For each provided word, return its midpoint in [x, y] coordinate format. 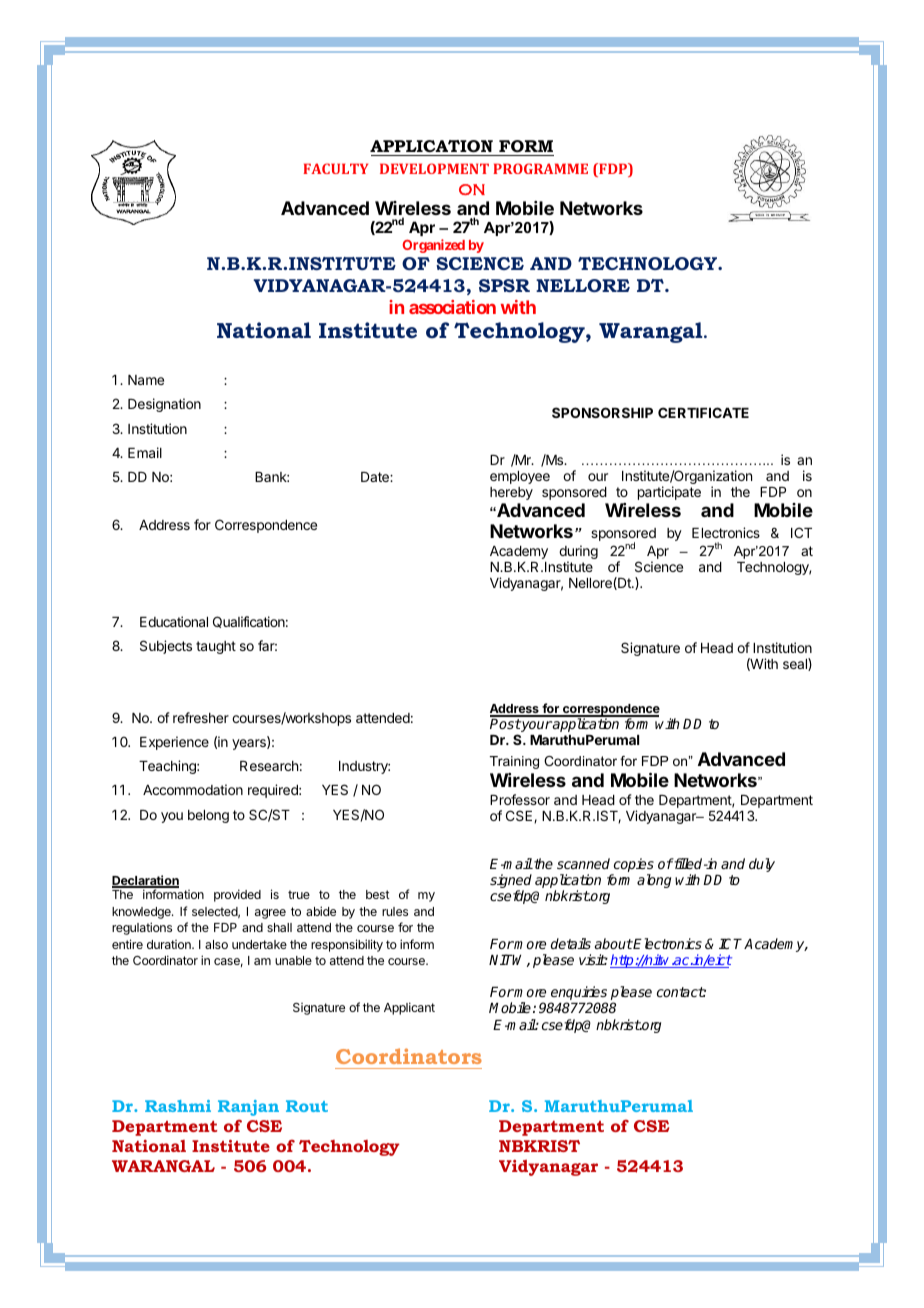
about [614, 943]
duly [762, 865]
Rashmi [178, 1106]
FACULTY [335, 168]
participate [669, 493]
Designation [164, 405]
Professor [520, 799]
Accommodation [193, 789]
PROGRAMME [540, 168]
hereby [511, 493]
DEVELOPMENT [434, 168]
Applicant [409, 1008]
